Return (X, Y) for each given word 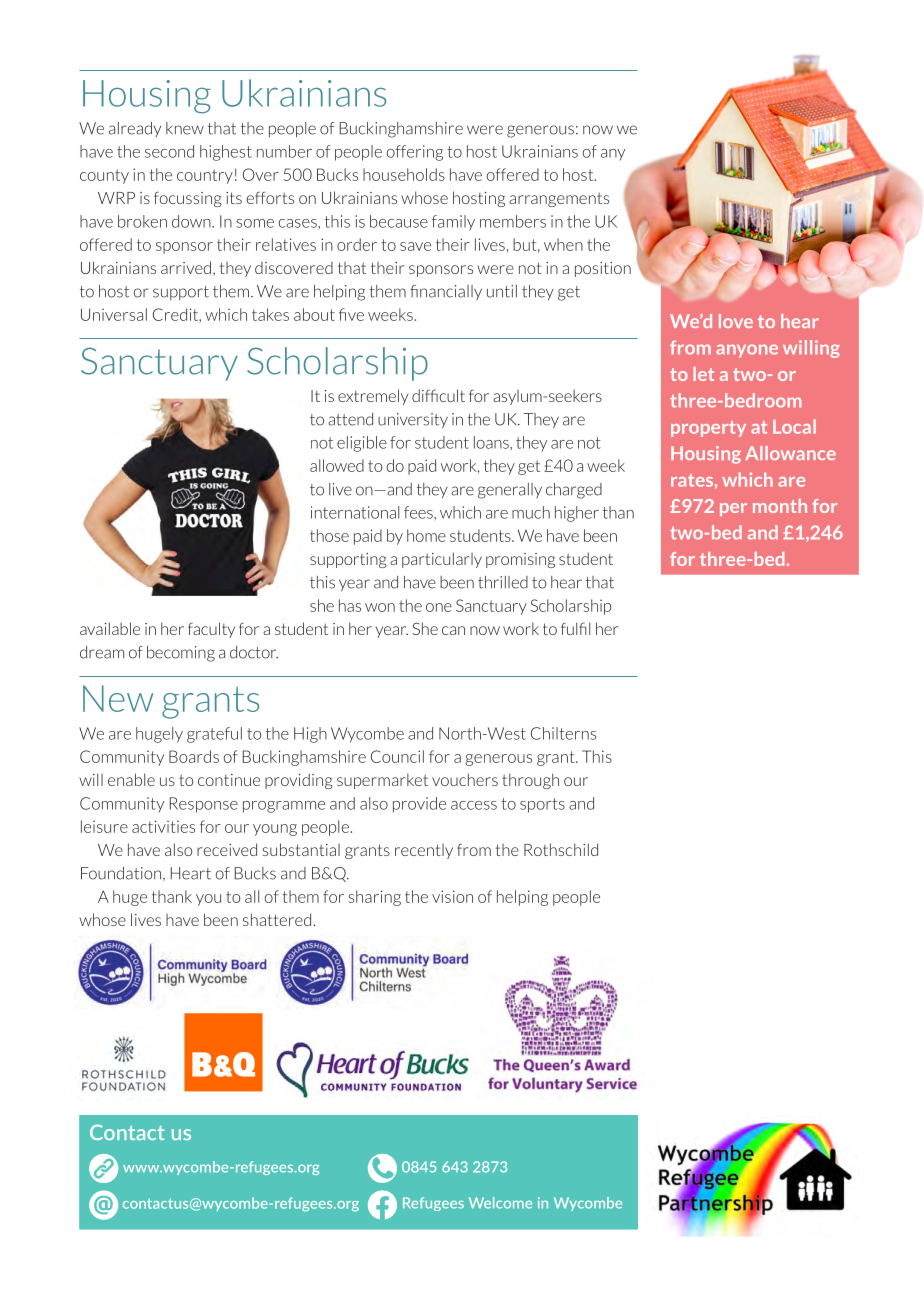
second (169, 151)
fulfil (575, 628)
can (453, 630)
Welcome (500, 1203)
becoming (181, 654)
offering (415, 153)
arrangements (559, 200)
